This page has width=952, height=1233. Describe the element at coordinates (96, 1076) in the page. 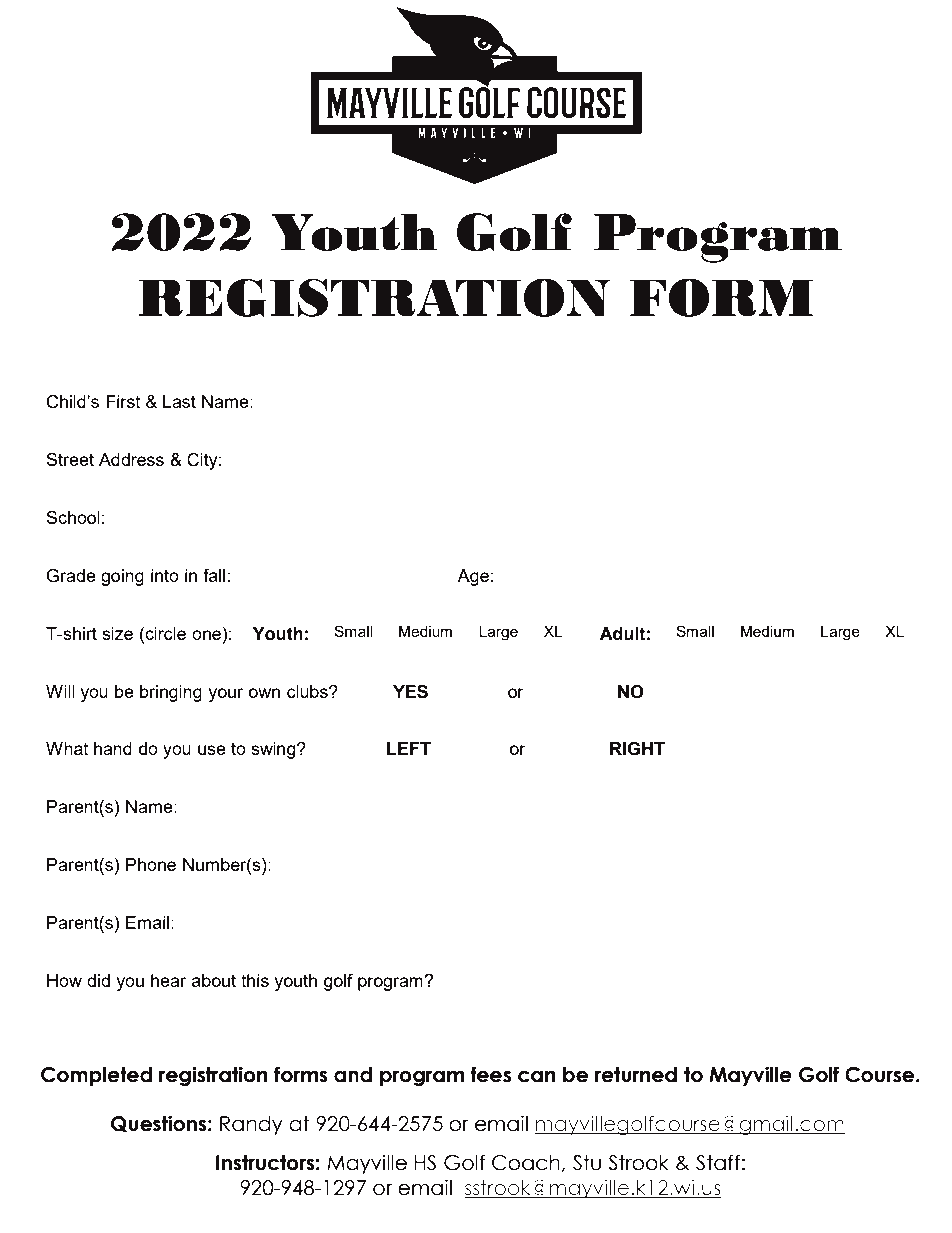

I see `Completed` at that location.
